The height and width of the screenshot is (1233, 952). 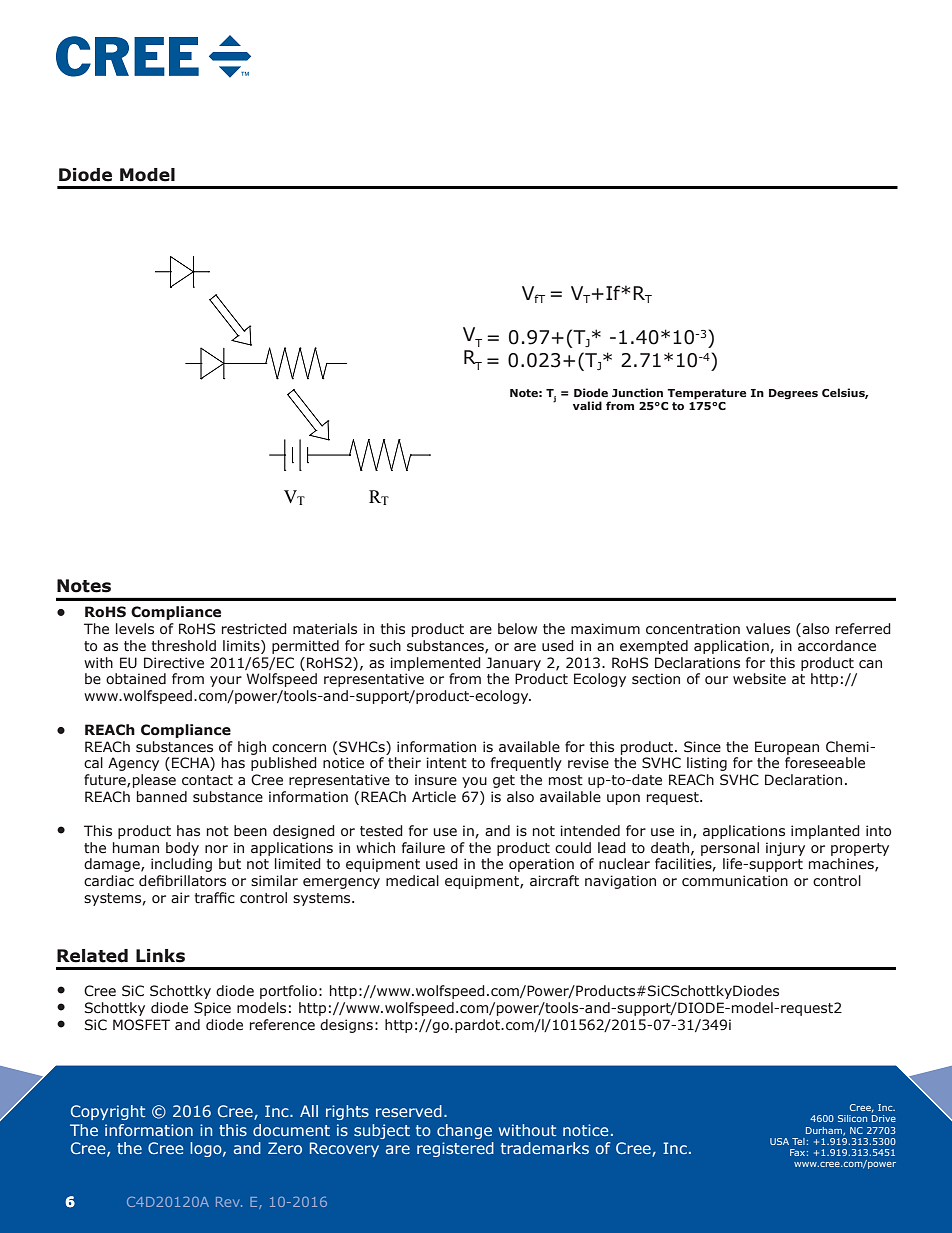 What do you see at coordinates (798, 1141) in the screenshot?
I see `Tel` at bounding box center [798, 1141].
